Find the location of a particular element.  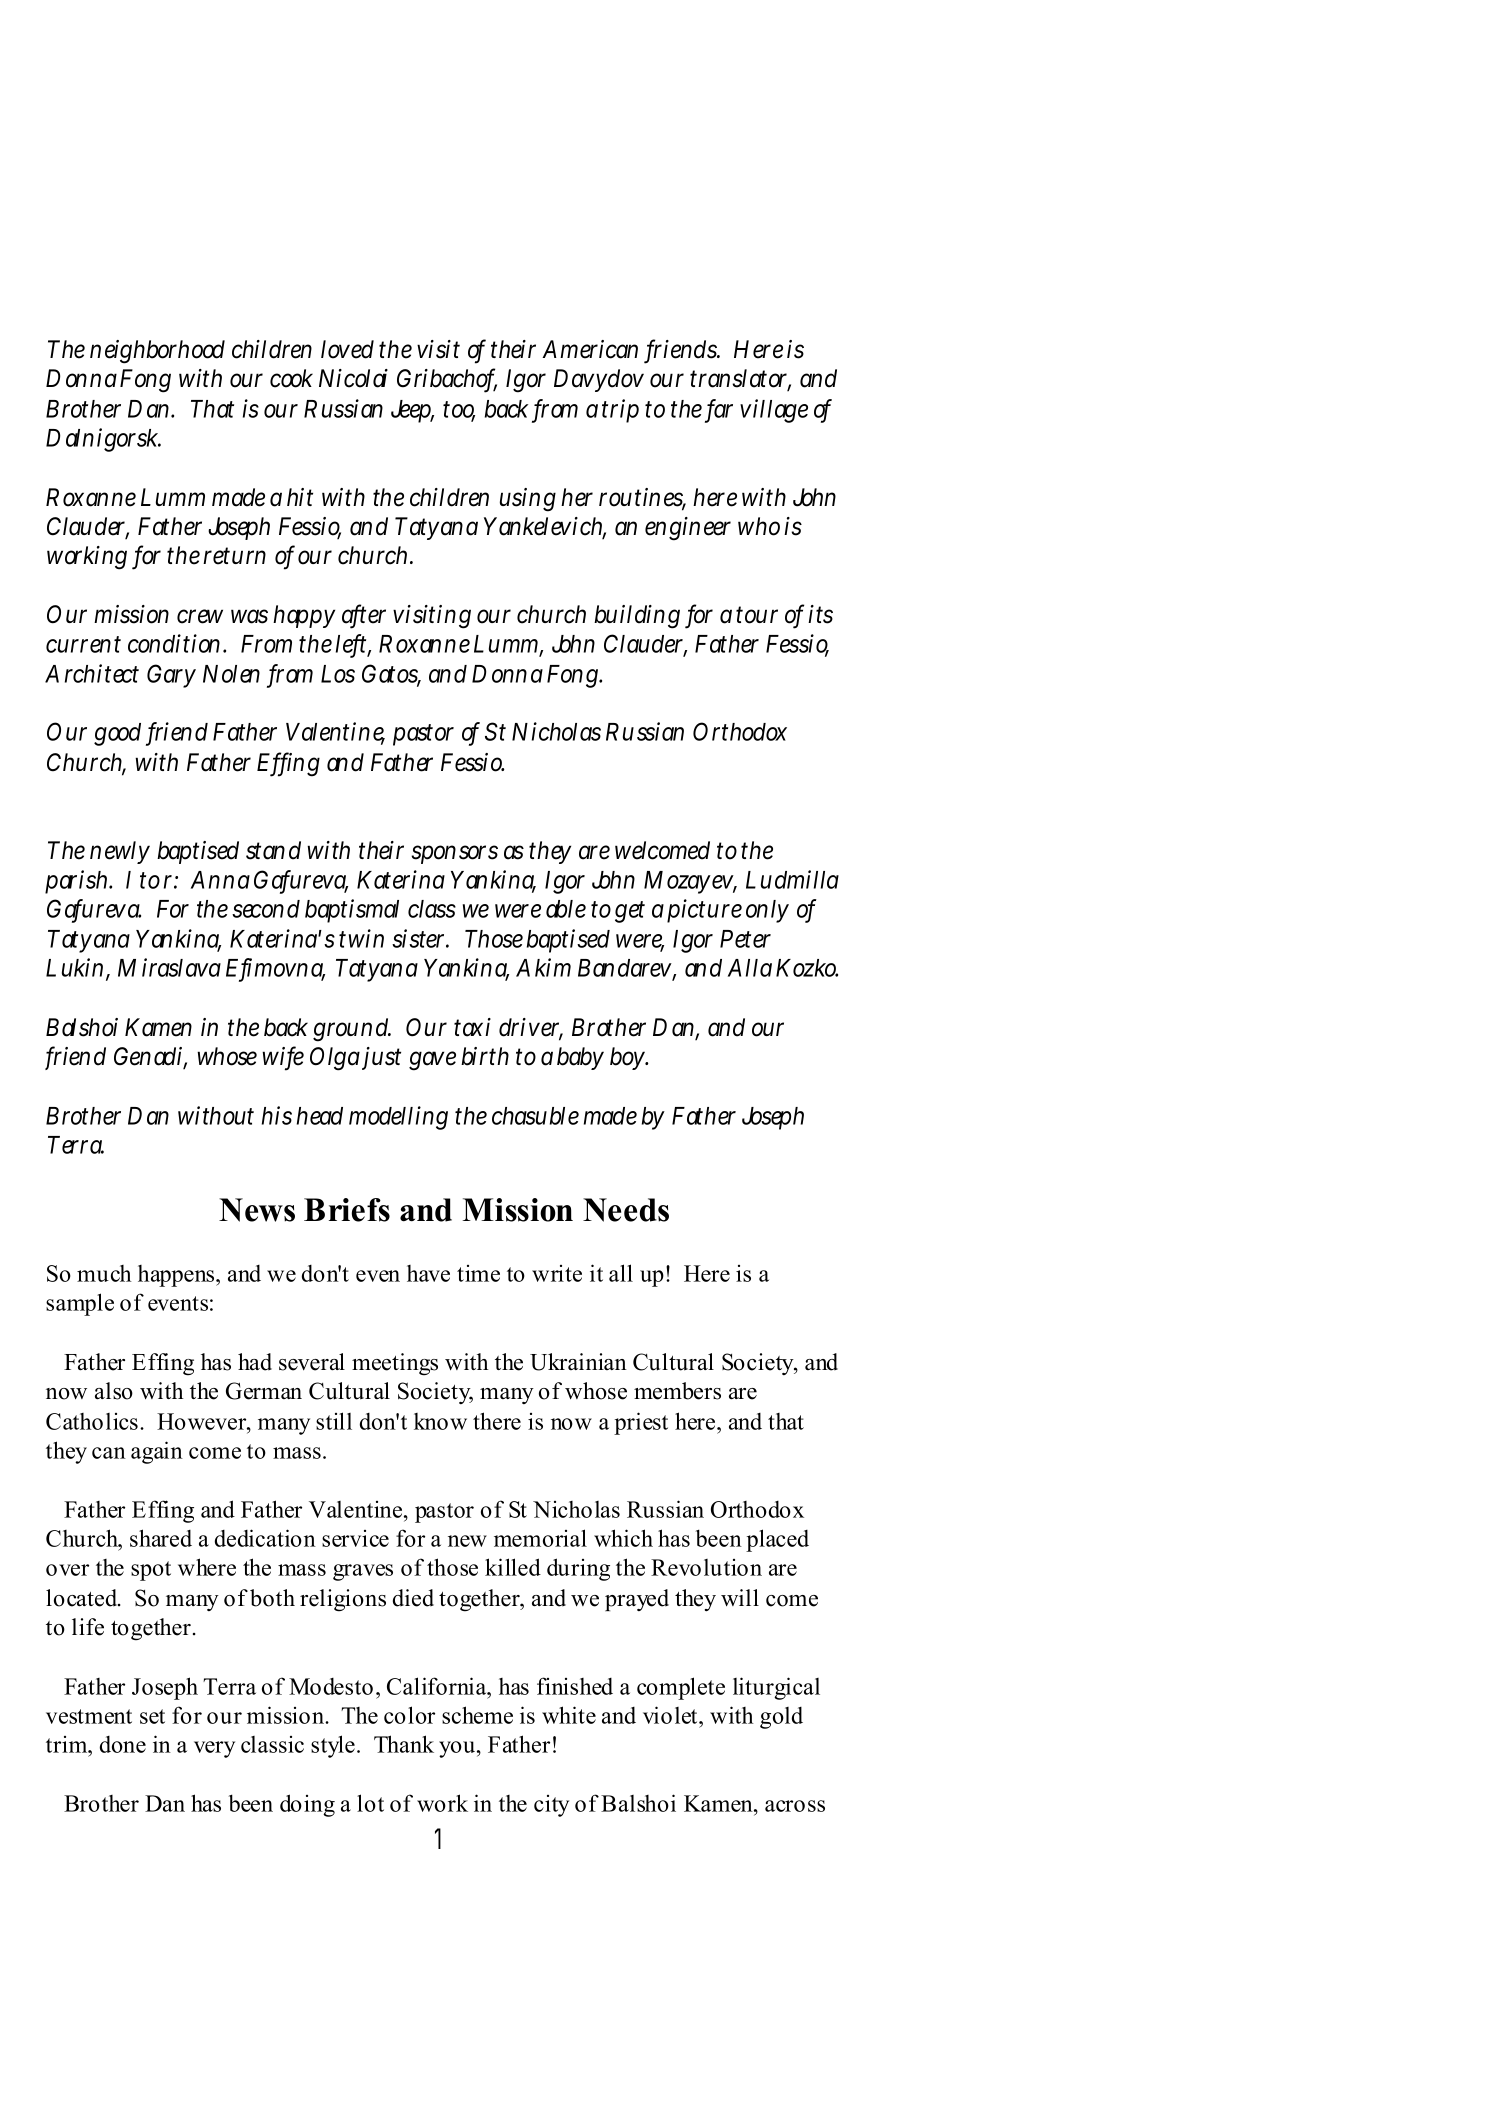

know is located at coordinates (440, 1421).
